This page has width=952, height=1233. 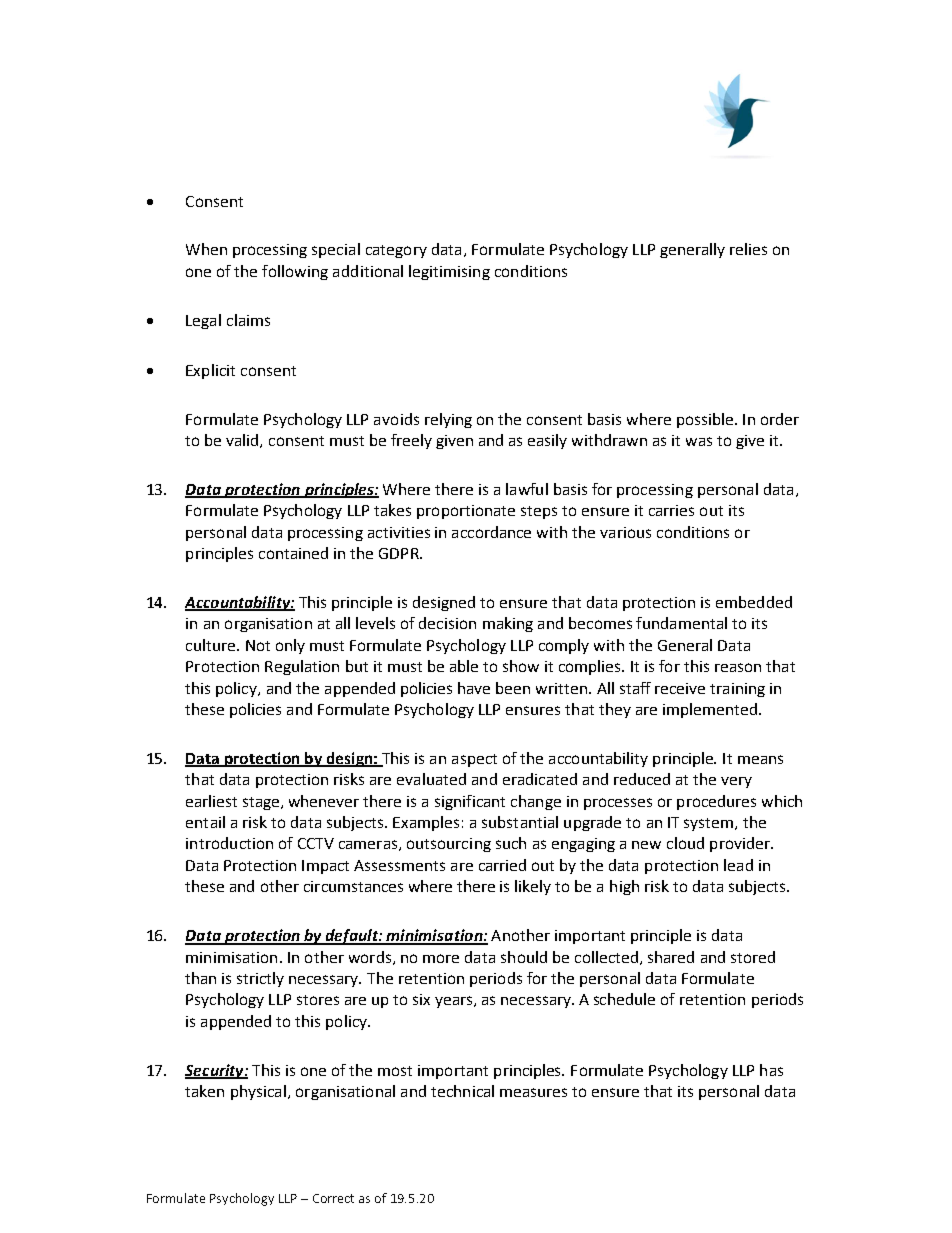 What do you see at coordinates (502, 865) in the page?
I see `carried` at bounding box center [502, 865].
